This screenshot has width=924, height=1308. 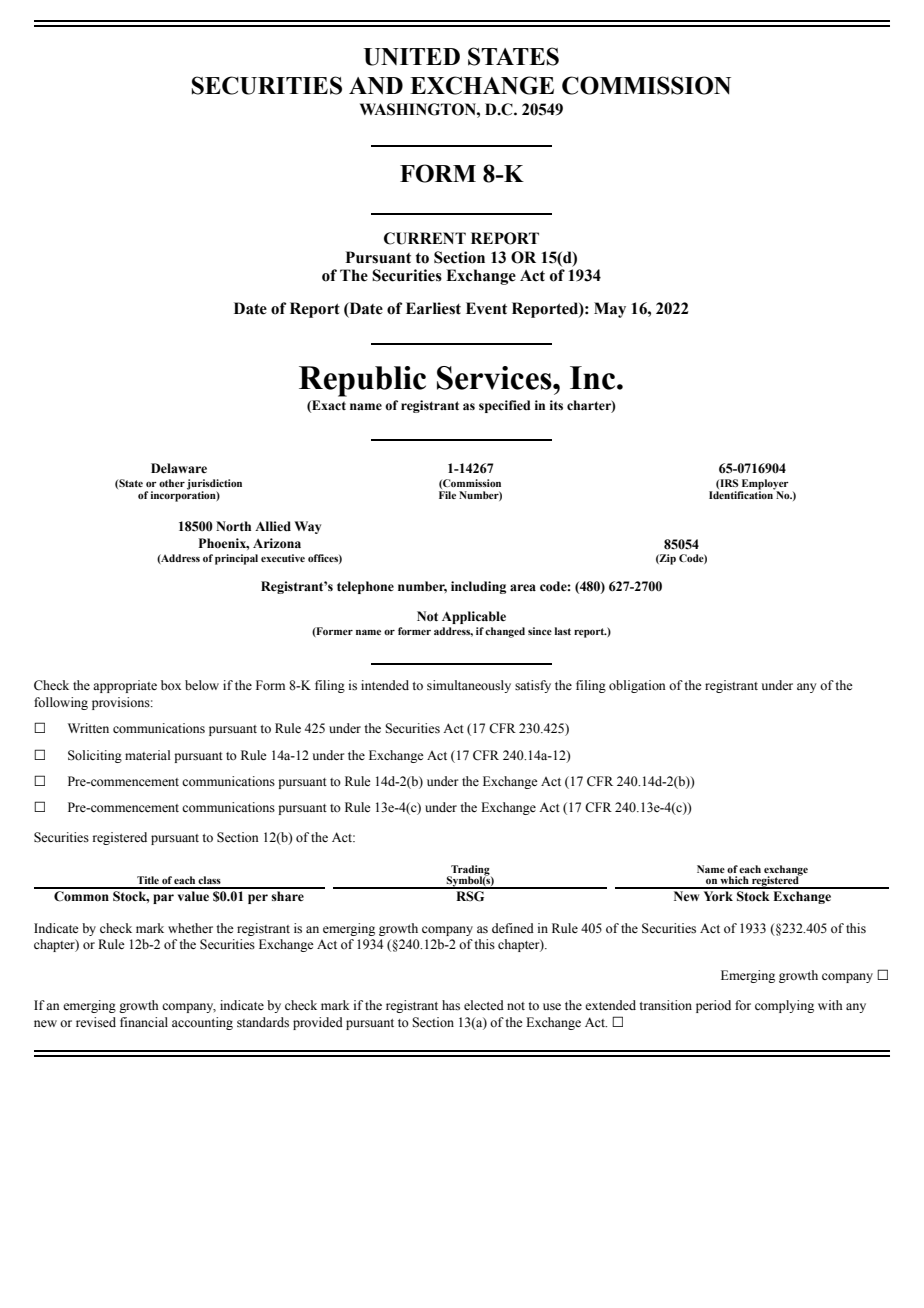 What do you see at coordinates (469, 686) in the screenshot?
I see `simultaneously` at bounding box center [469, 686].
